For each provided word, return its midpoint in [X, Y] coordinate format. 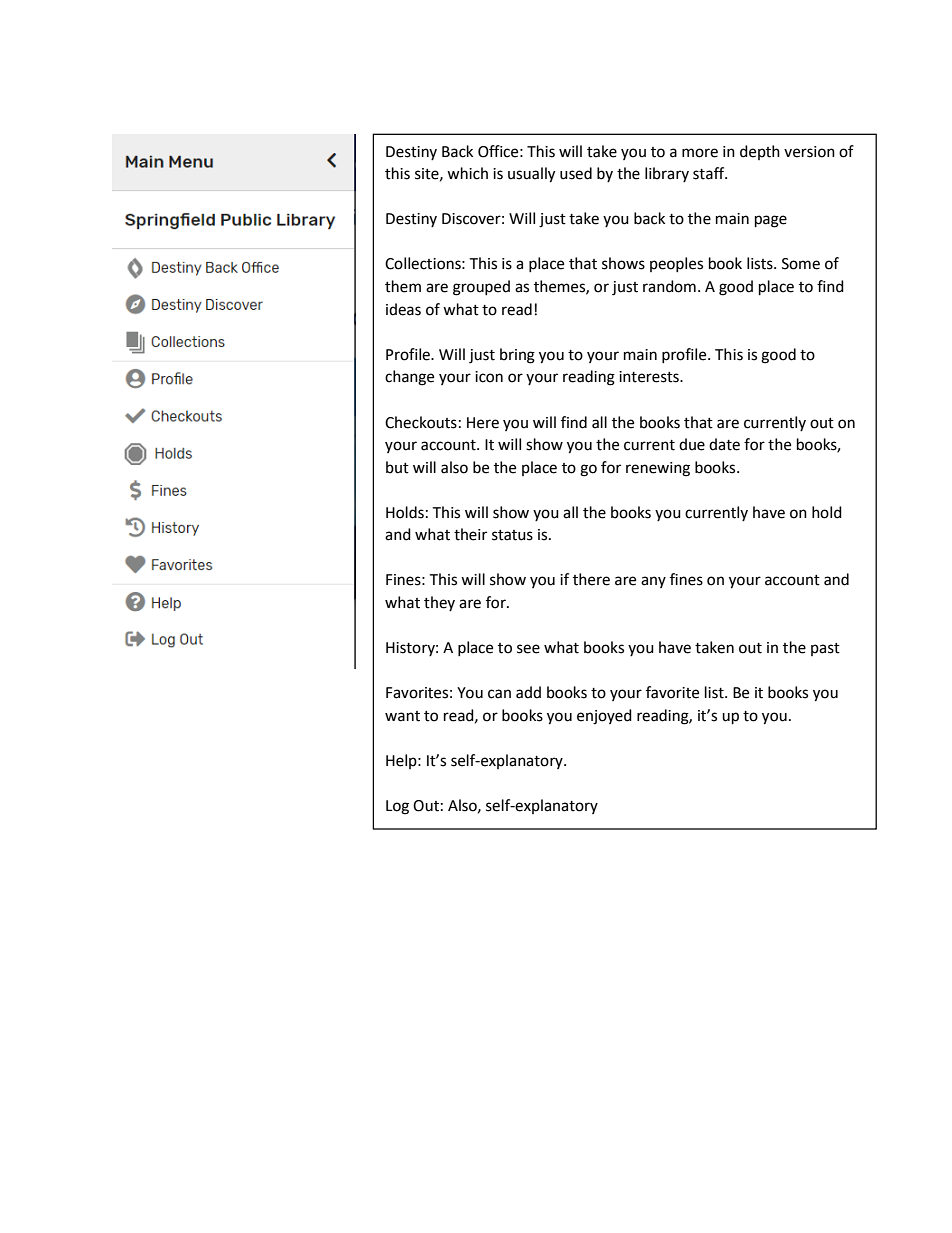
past [825, 649]
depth [760, 152]
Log [397, 807]
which [467, 173]
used [576, 173]
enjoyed [604, 717]
